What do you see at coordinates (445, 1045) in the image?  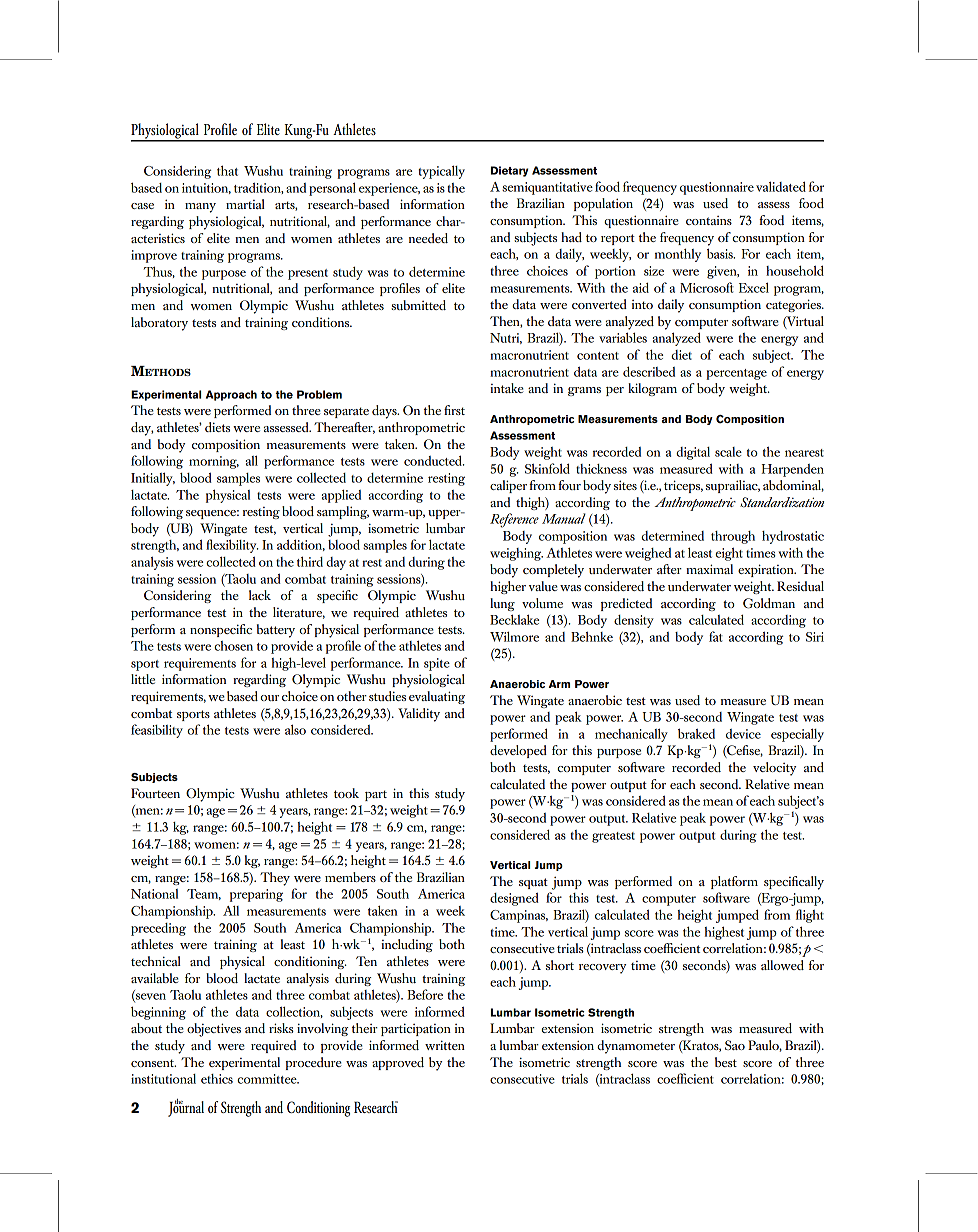 I see `written` at bounding box center [445, 1045].
